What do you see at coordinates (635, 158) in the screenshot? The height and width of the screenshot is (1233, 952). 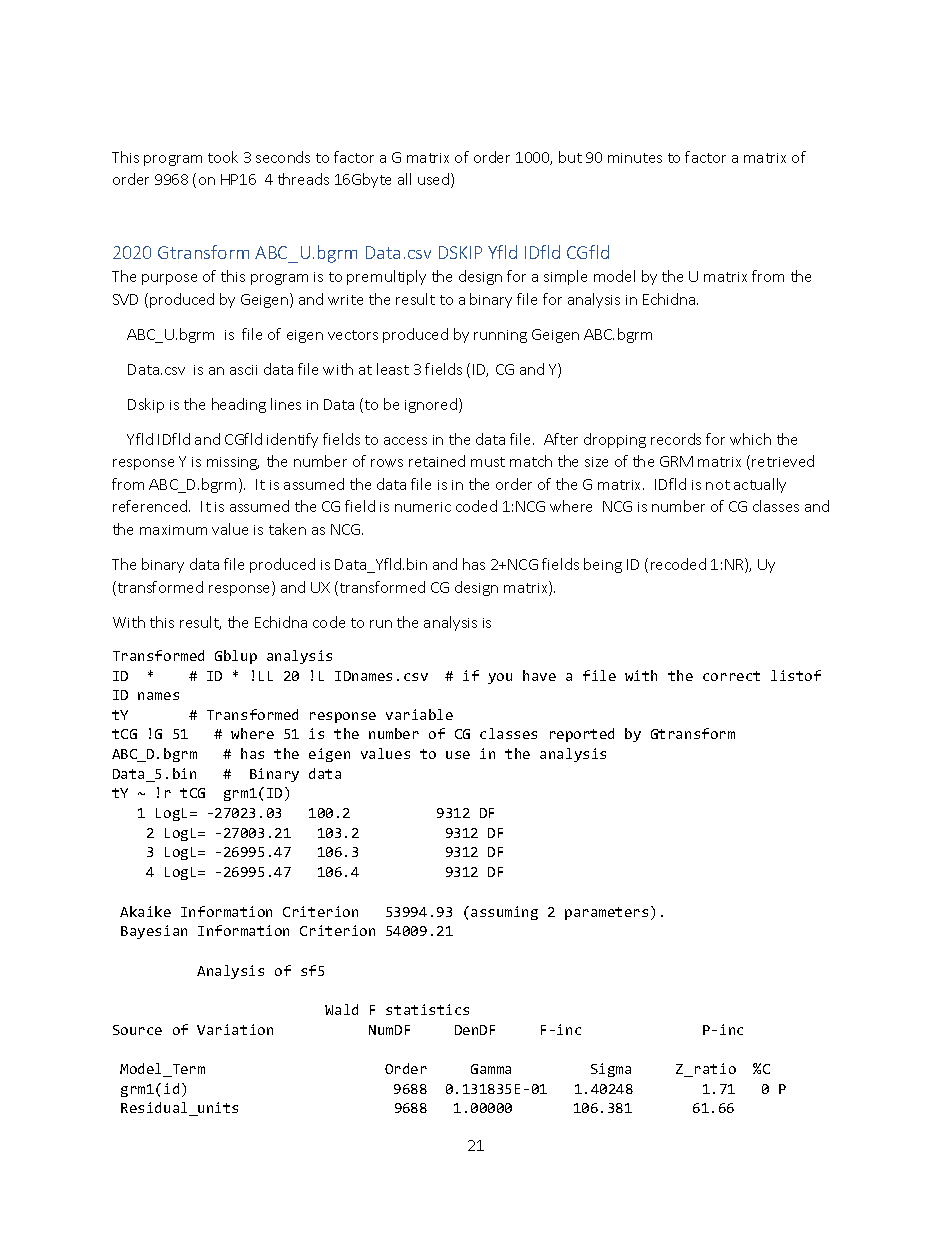 I see `minutes` at bounding box center [635, 158].
